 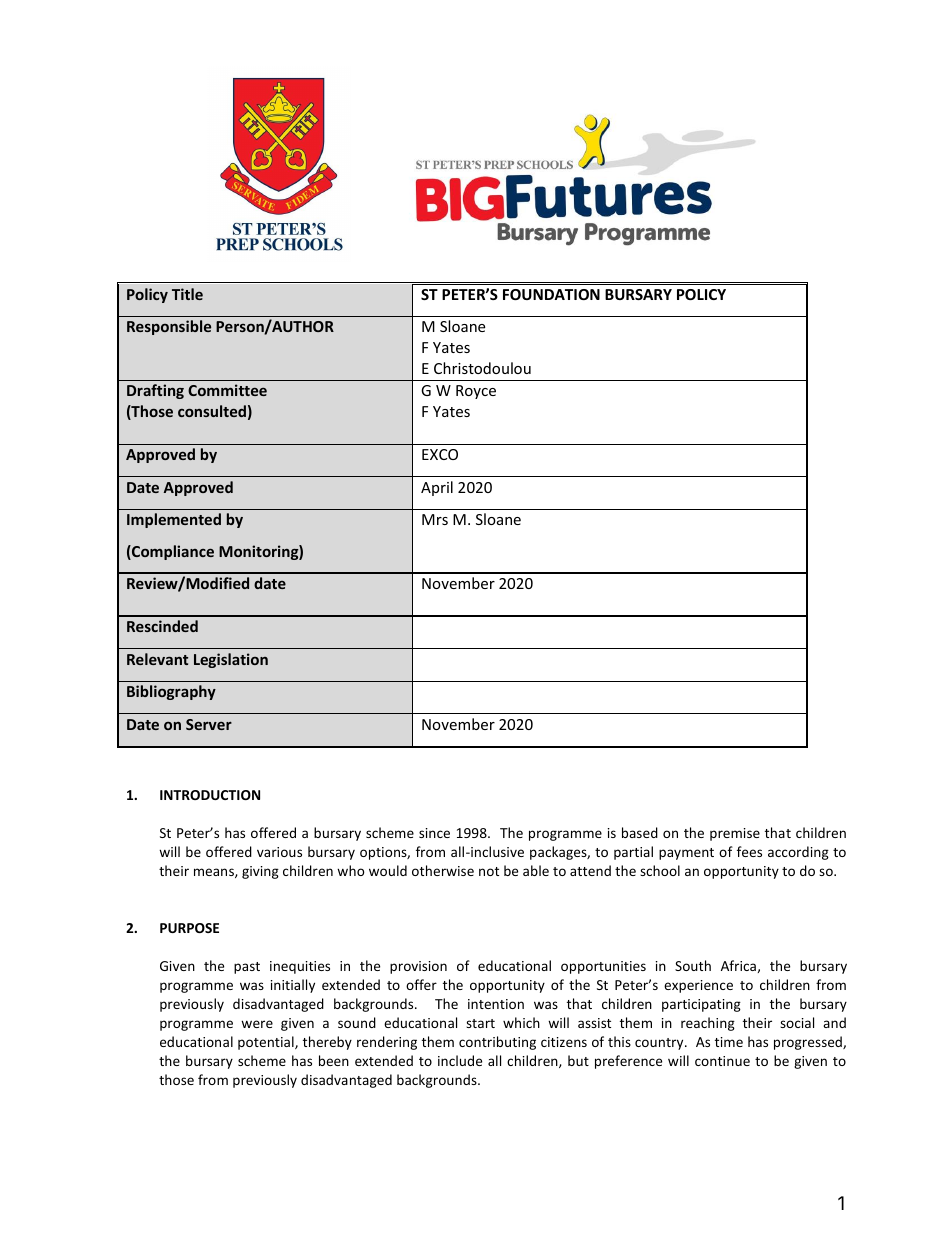 I want to click on Title, so click(x=187, y=294).
